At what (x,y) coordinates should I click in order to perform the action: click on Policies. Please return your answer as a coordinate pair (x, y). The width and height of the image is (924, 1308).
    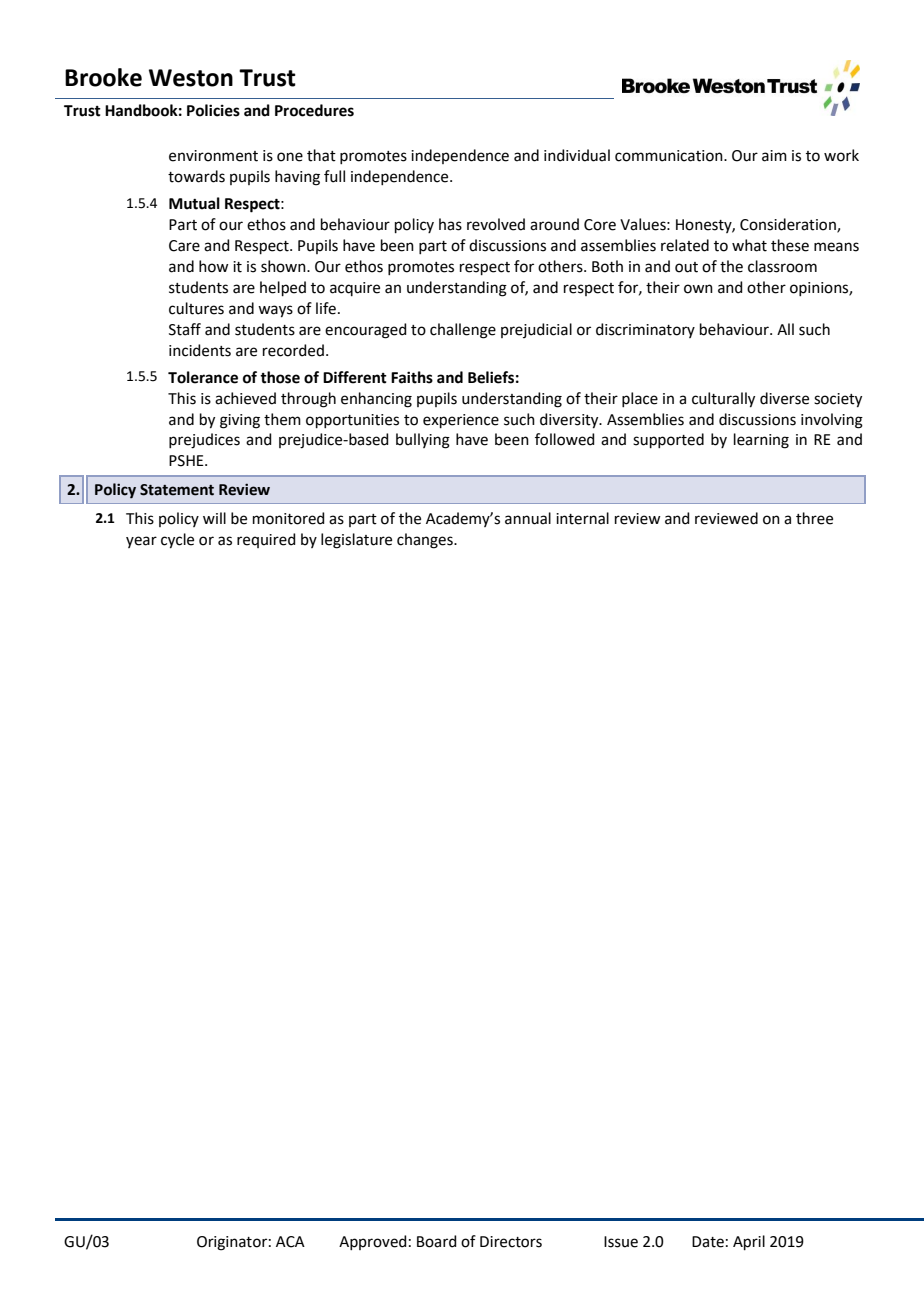
    Looking at the image, I should click on (213, 110).
